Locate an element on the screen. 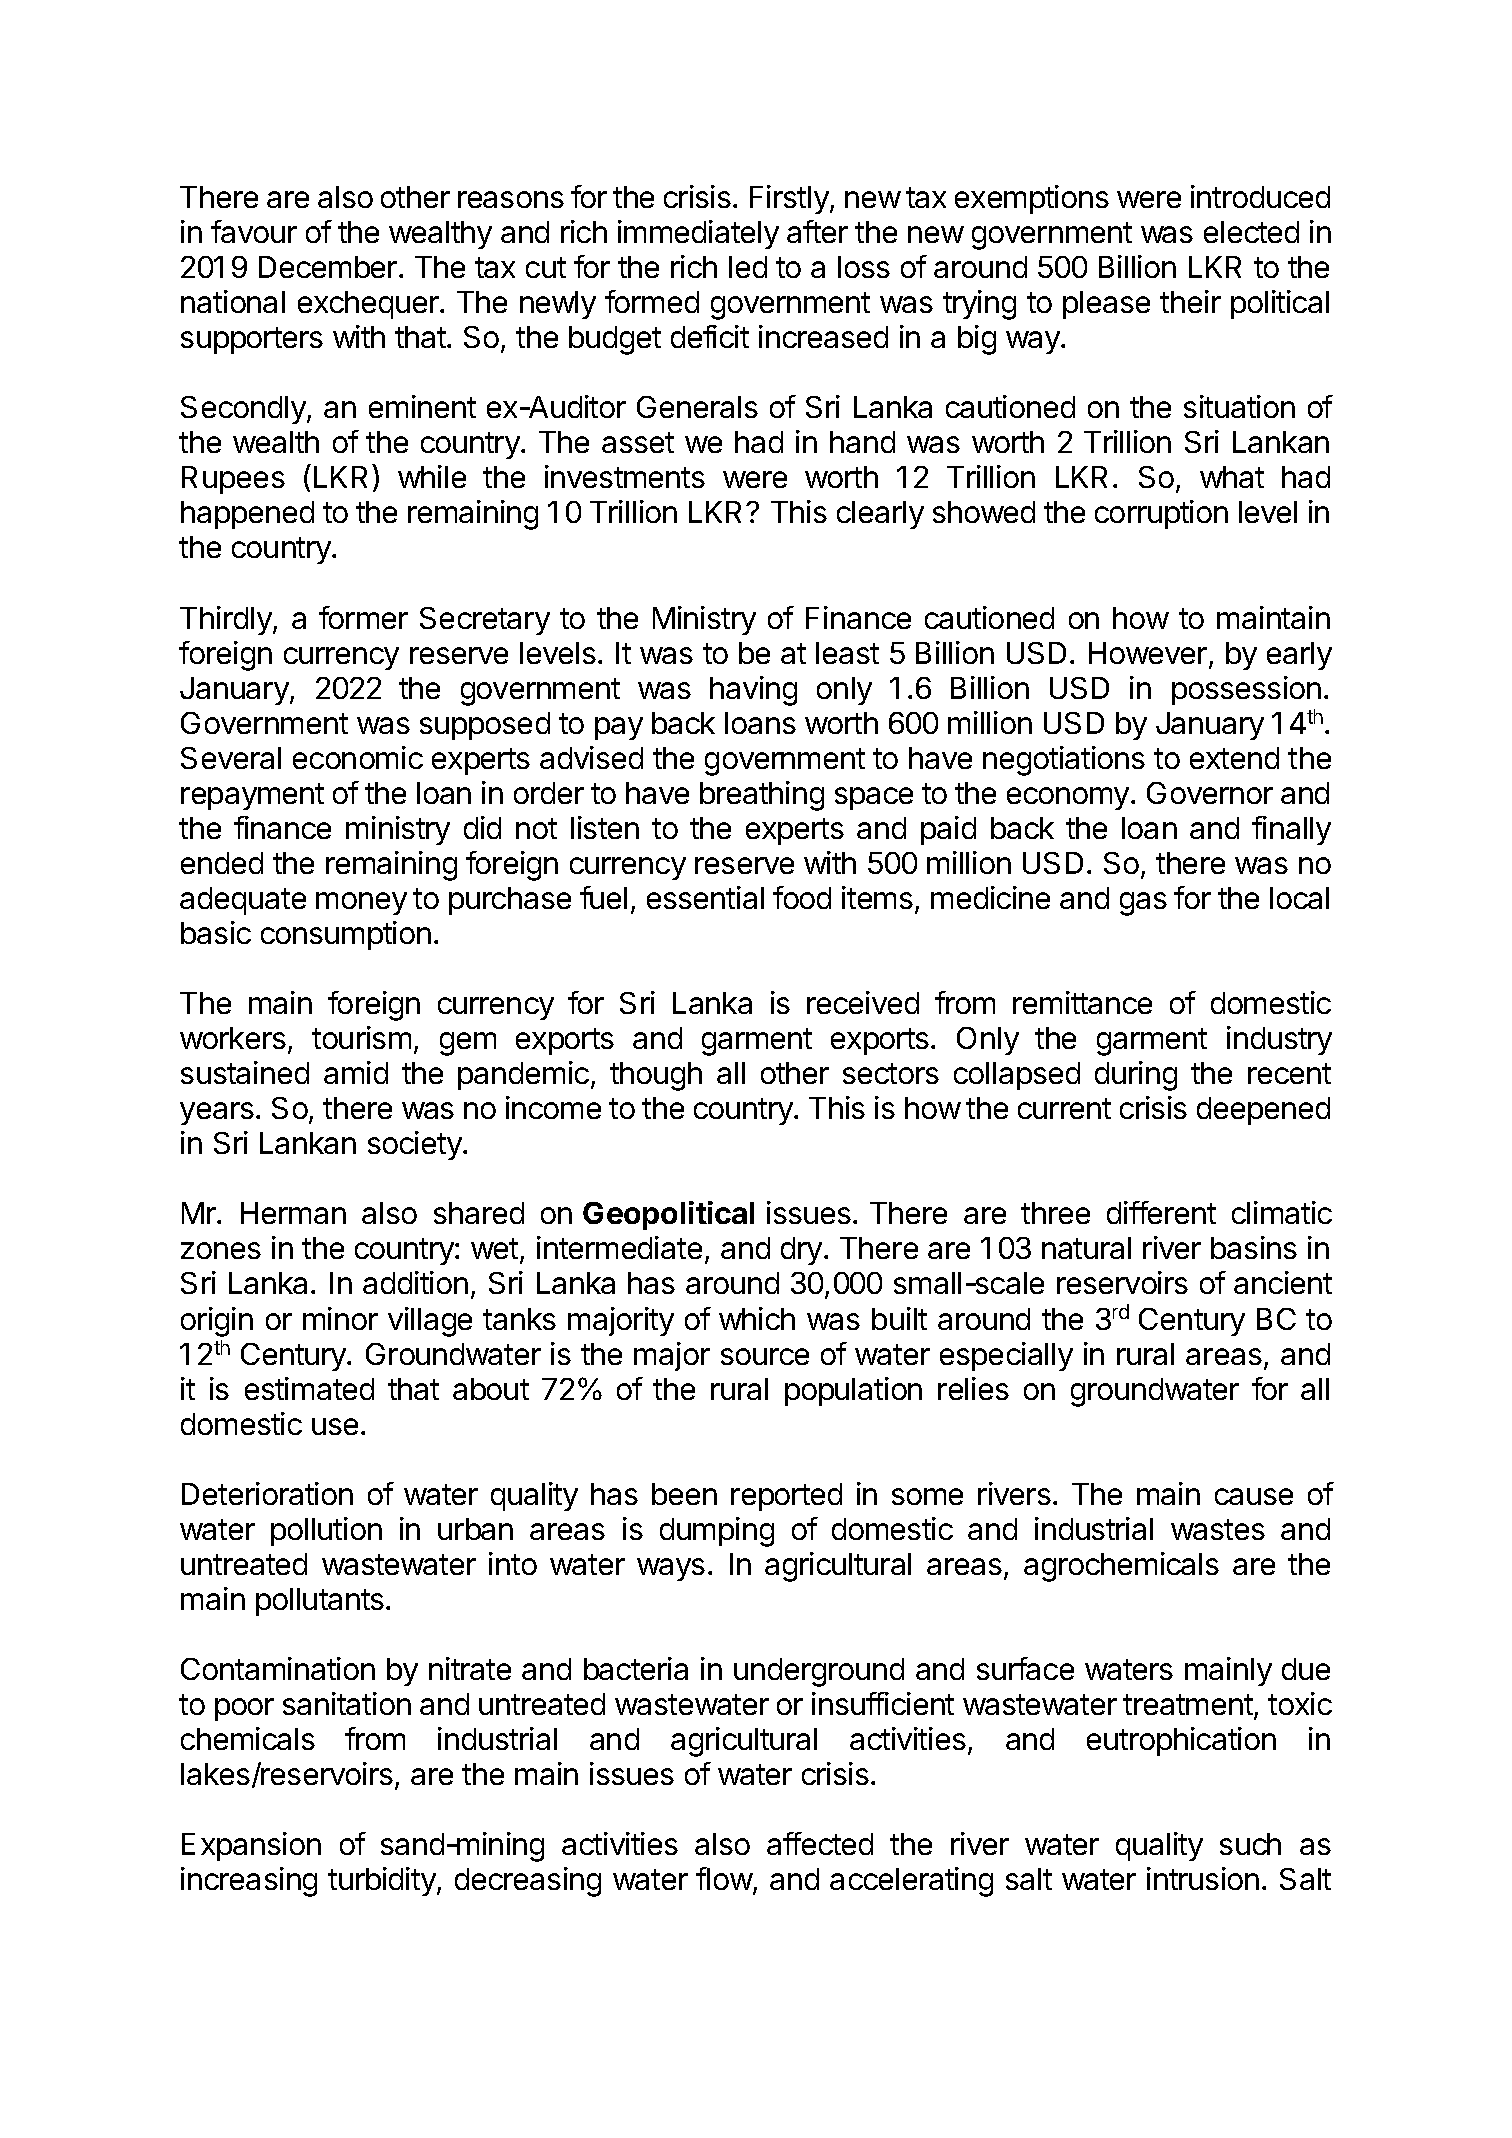  led is located at coordinates (748, 267).
